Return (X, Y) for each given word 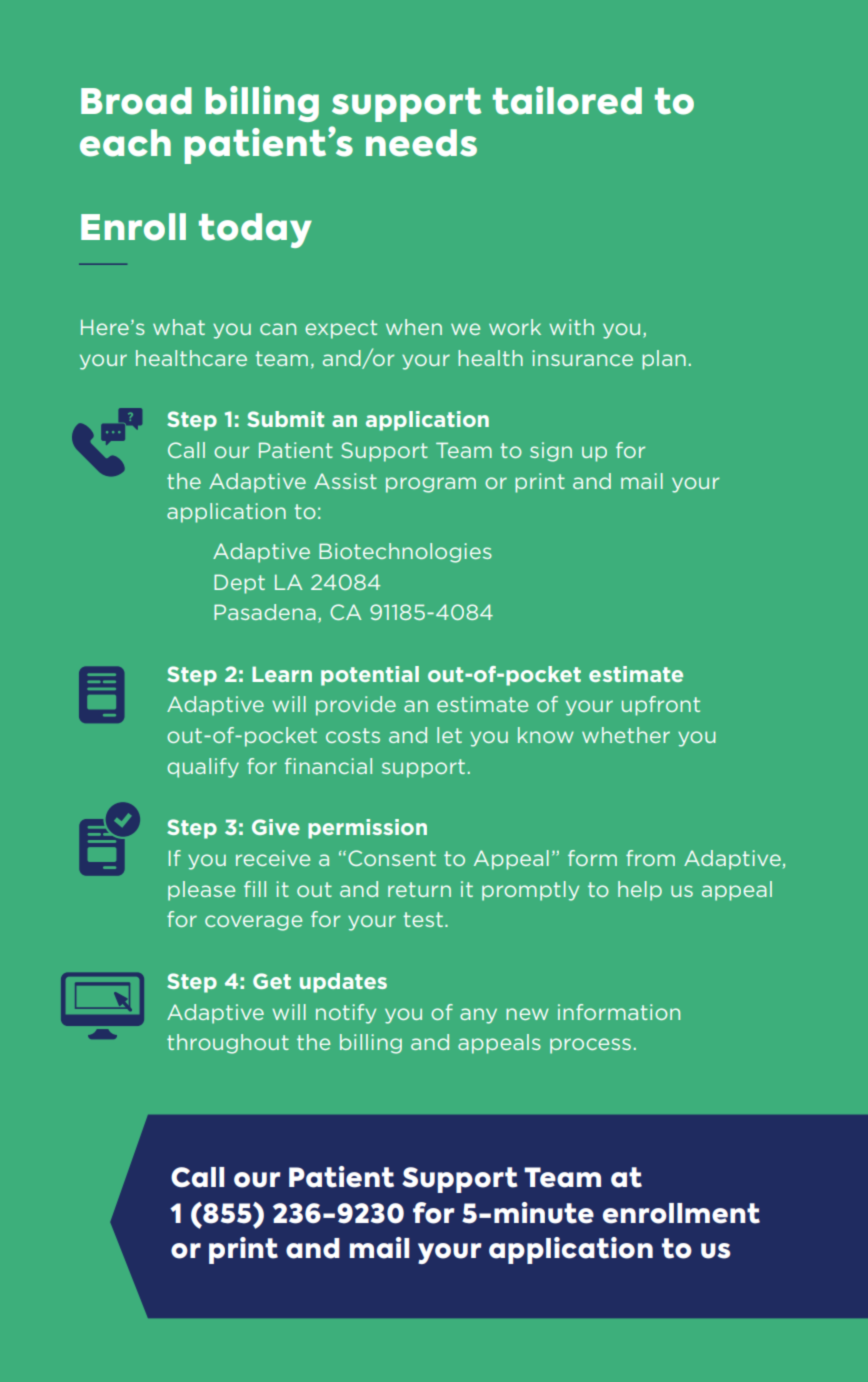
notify (346, 1014)
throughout (228, 1044)
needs (421, 143)
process (590, 1046)
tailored (567, 100)
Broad (136, 101)
